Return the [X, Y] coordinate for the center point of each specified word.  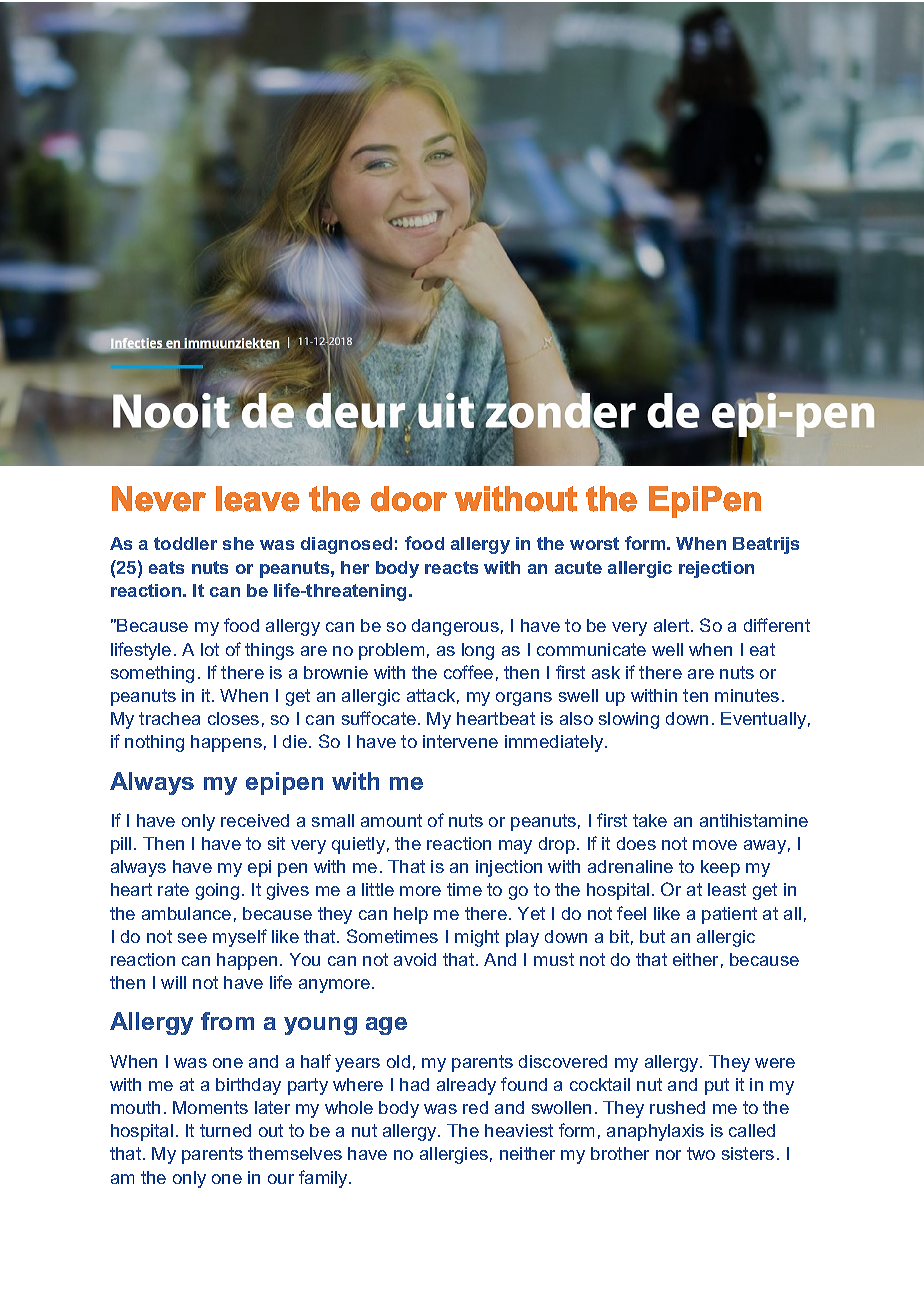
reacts [451, 567]
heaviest [519, 1130]
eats [166, 567]
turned [225, 1130]
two [701, 1153]
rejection [716, 569]
